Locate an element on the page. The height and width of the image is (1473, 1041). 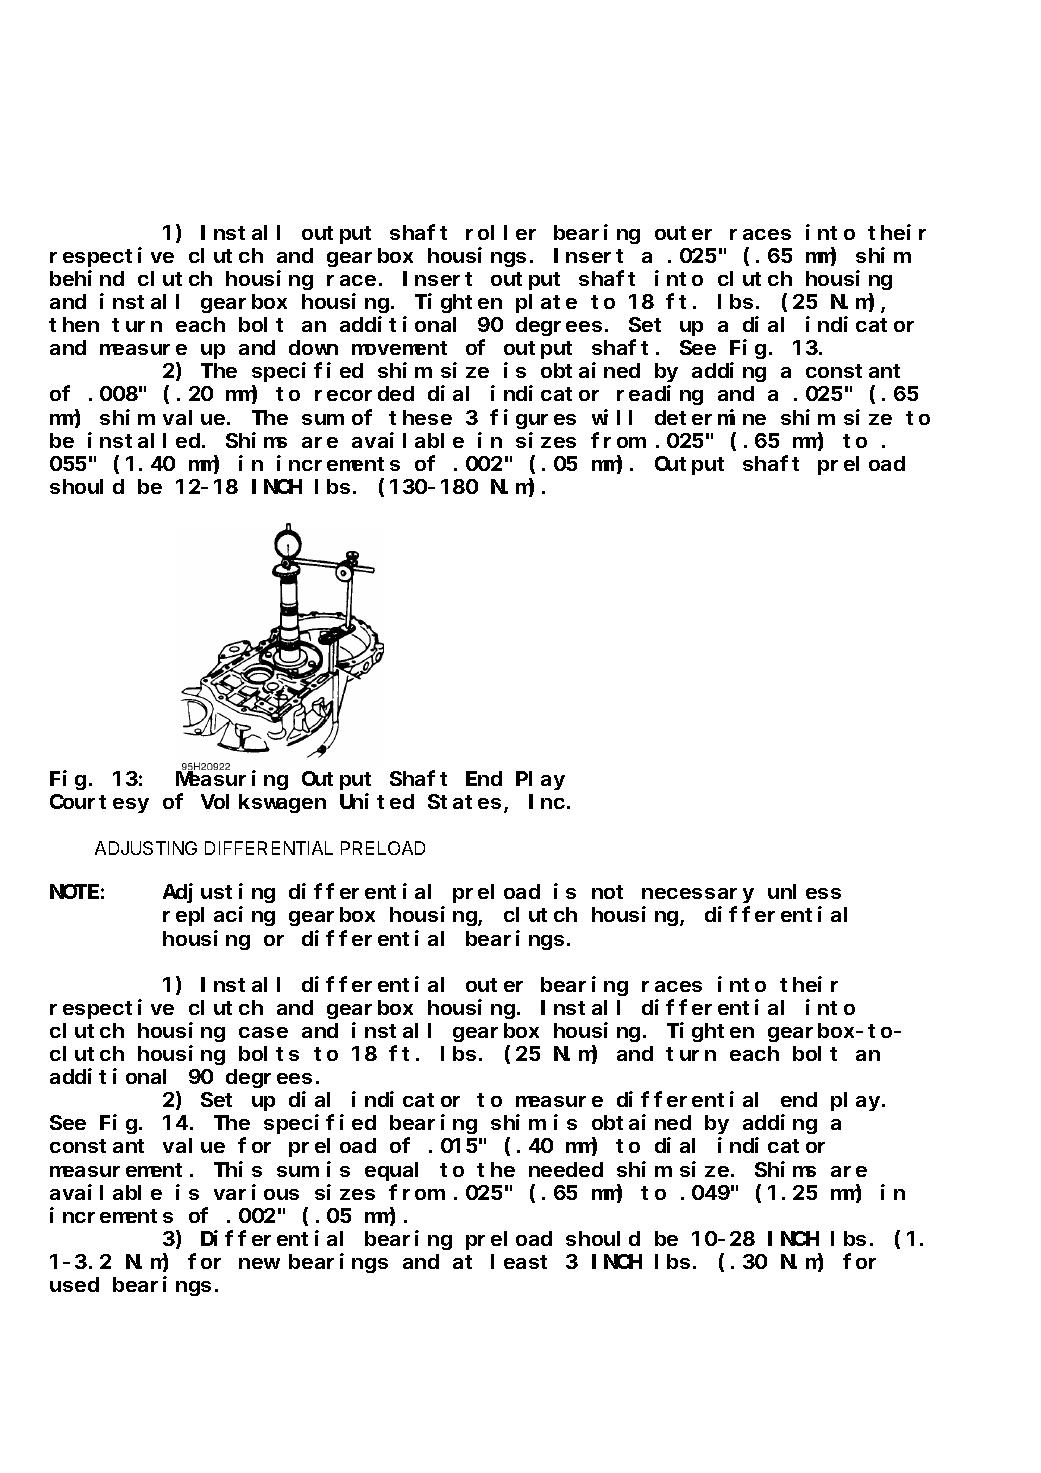
determine is located at coordinates (710, 417).
